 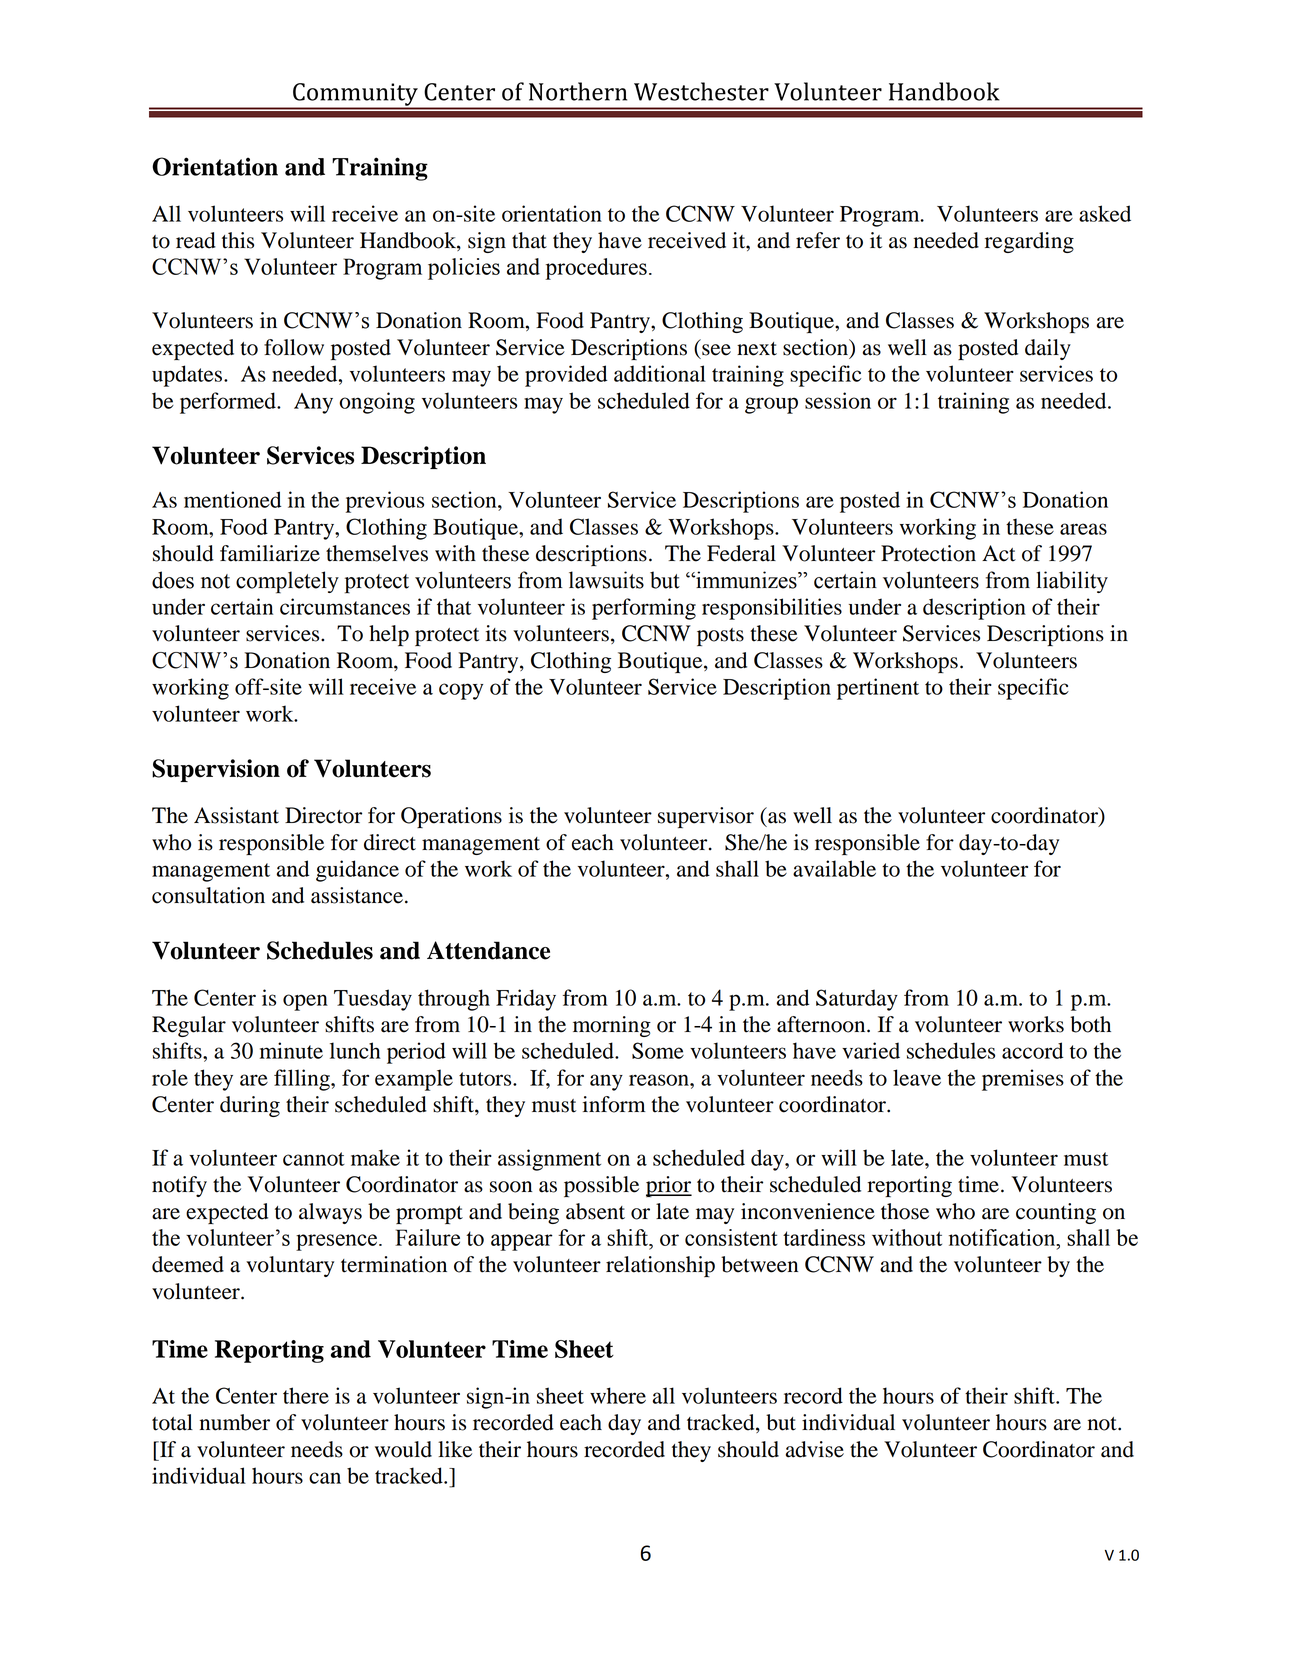 What do you see at coordinates (669, 1186) in the image?
I see `prior` at bounding box center [669, 1186].
